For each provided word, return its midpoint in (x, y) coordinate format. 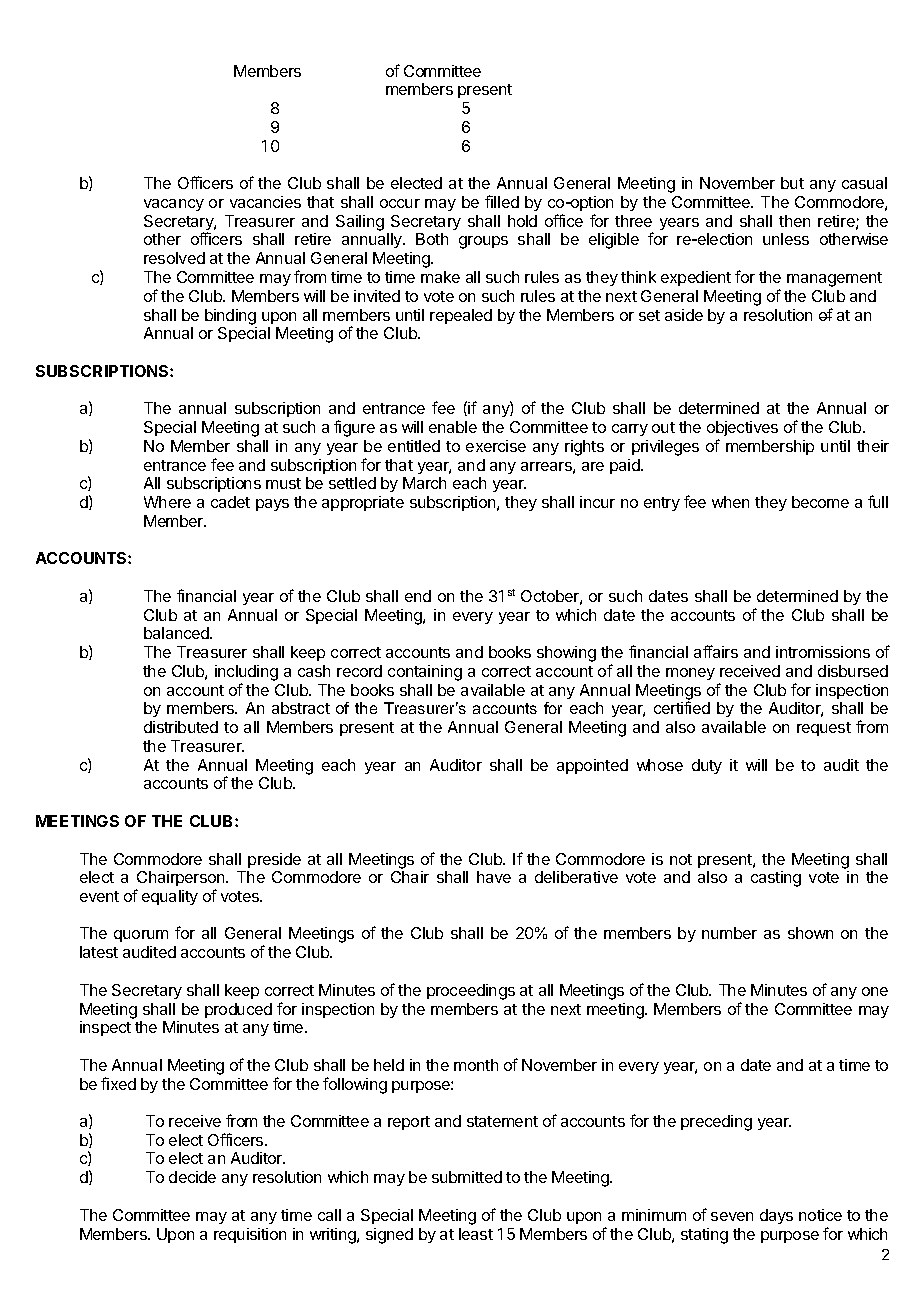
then (794, 221)
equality (170, 897)
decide (192, 1177)
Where (167, 502)
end (418, 596)
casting (776, 879)
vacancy (174, 205)
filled (502, 201)
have (494, 877)
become (820, 502)
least (476, 1234)
